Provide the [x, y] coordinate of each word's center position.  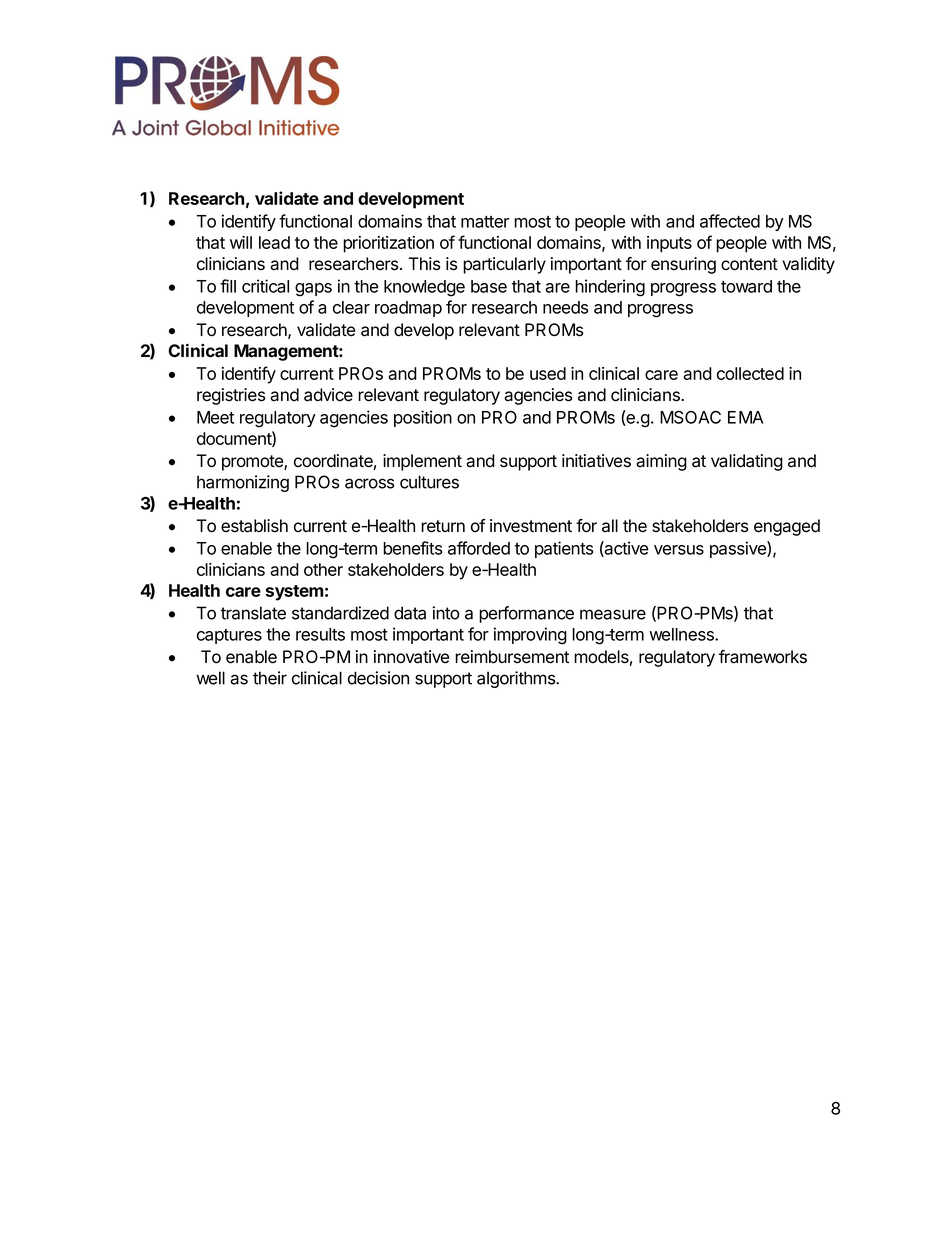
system [294, 593]
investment [531, 526]
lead [274, 242]
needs [565, 307]
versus [679, 550]
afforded [479, 548]
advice [328, 395]
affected [730, 221]
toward [746, 286]
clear [351, 307]
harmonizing [243, 483]
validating [747, 462]
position [423, 418]
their [270, 678]
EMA [745, 417]
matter [485, 222]
